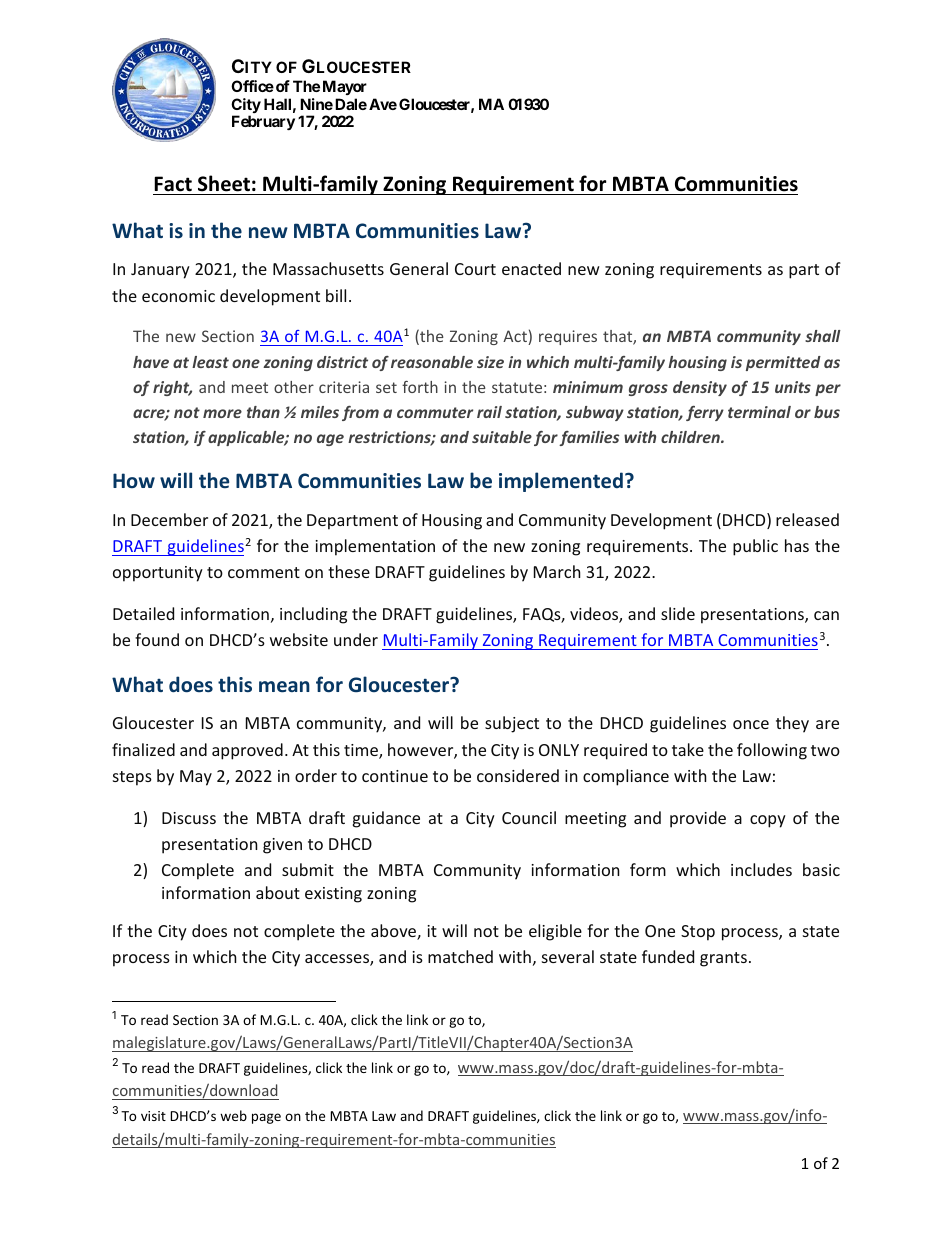 This screenshot has height=1233, width=952. What do you see at coordinates (761, 869) in the screenshot?
I see `includes` at bounding box center [761, 869].
